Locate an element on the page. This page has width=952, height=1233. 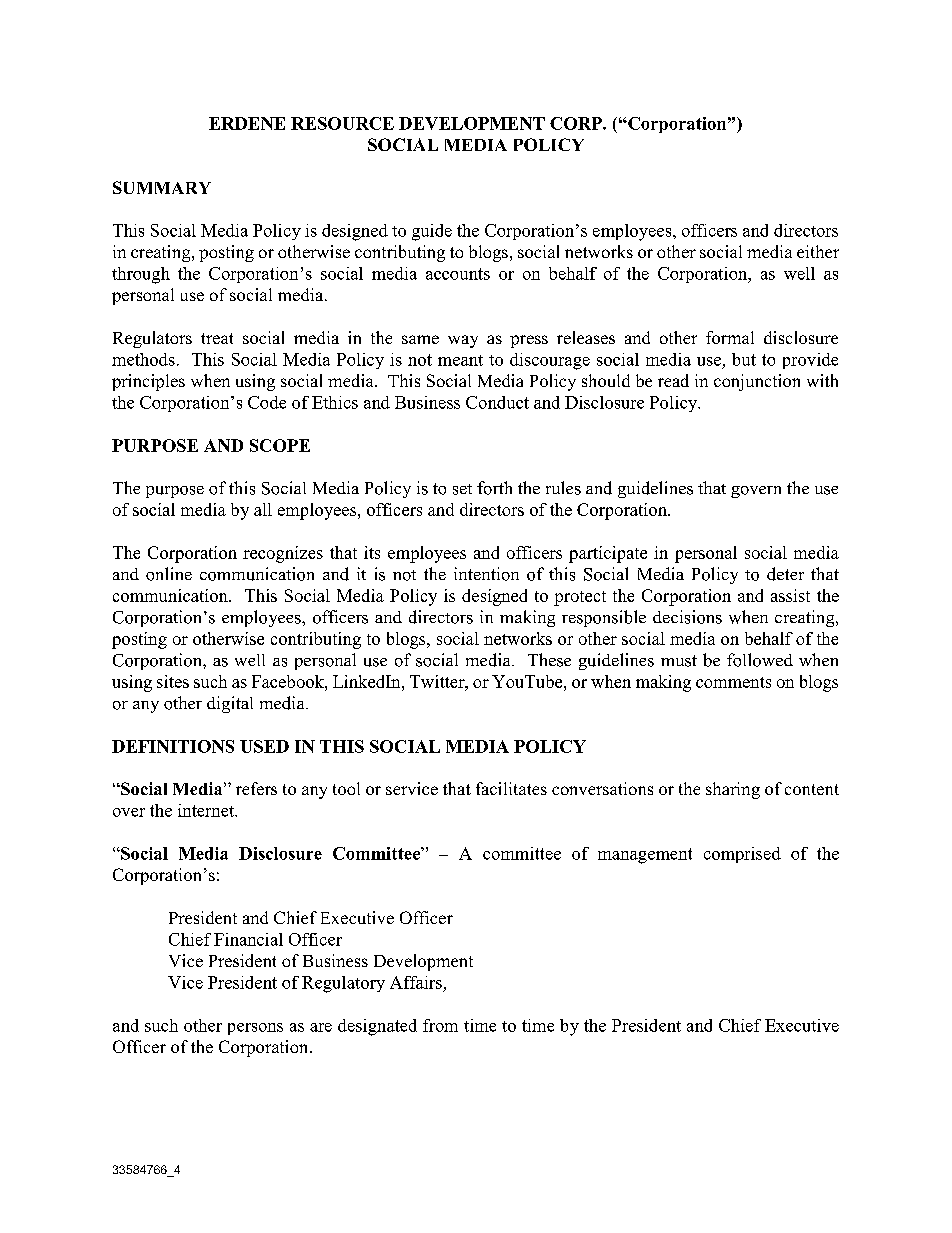
digital is located at coordinates (230, 704).
